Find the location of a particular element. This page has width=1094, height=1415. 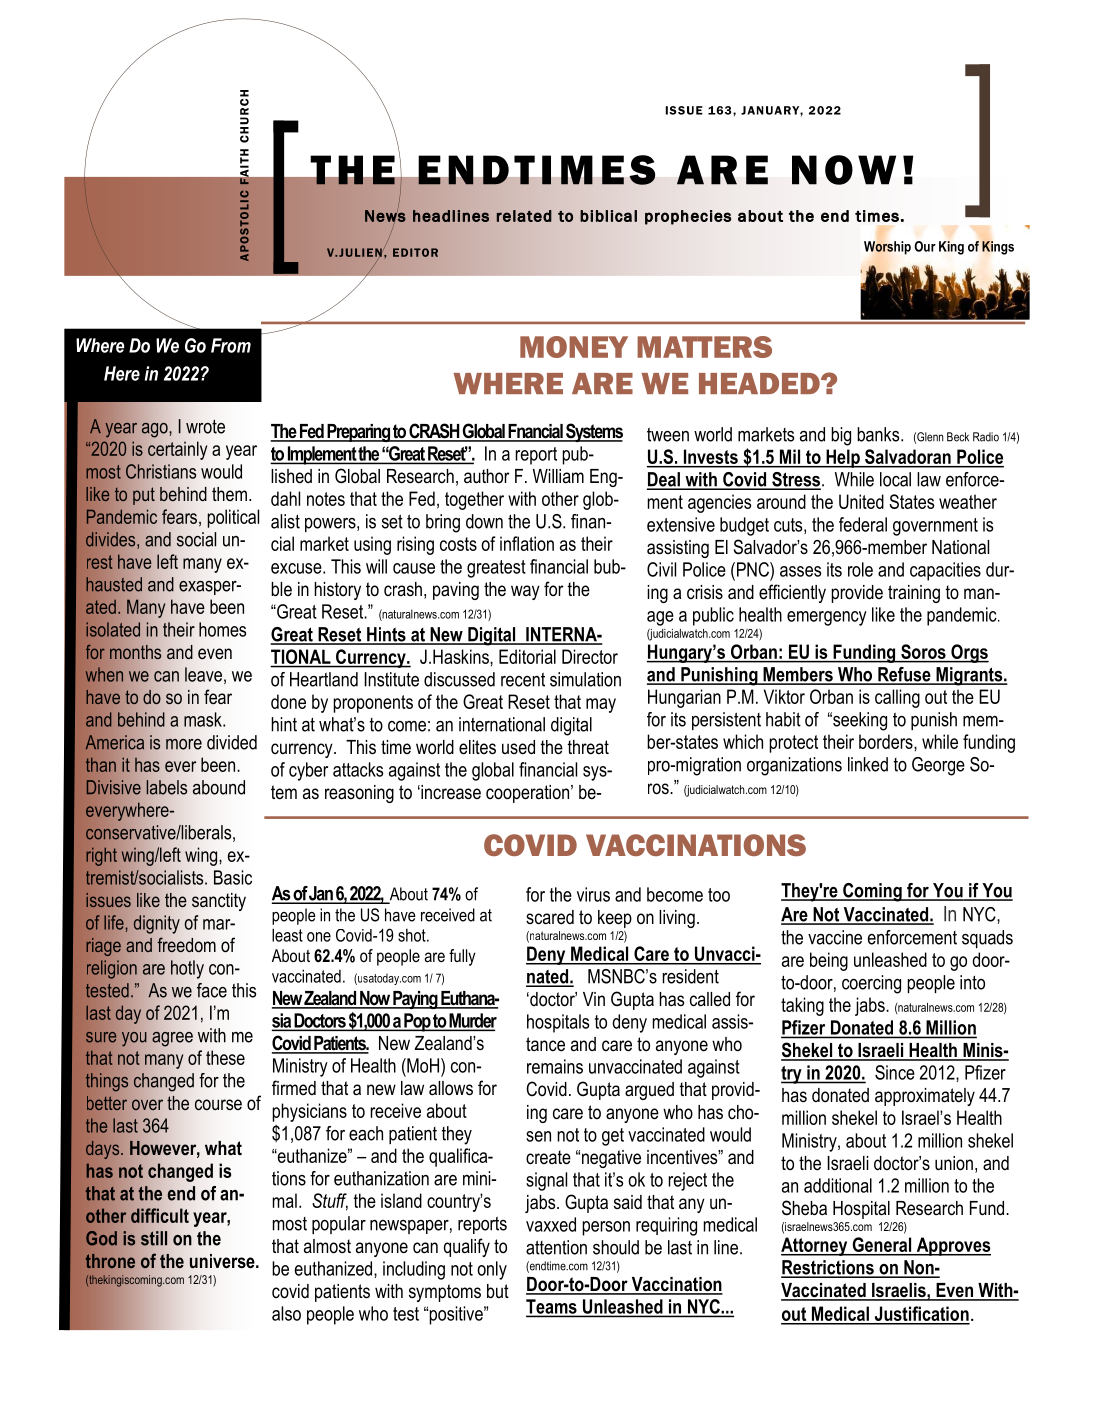

agree is located at coordinates (172, 1039).
